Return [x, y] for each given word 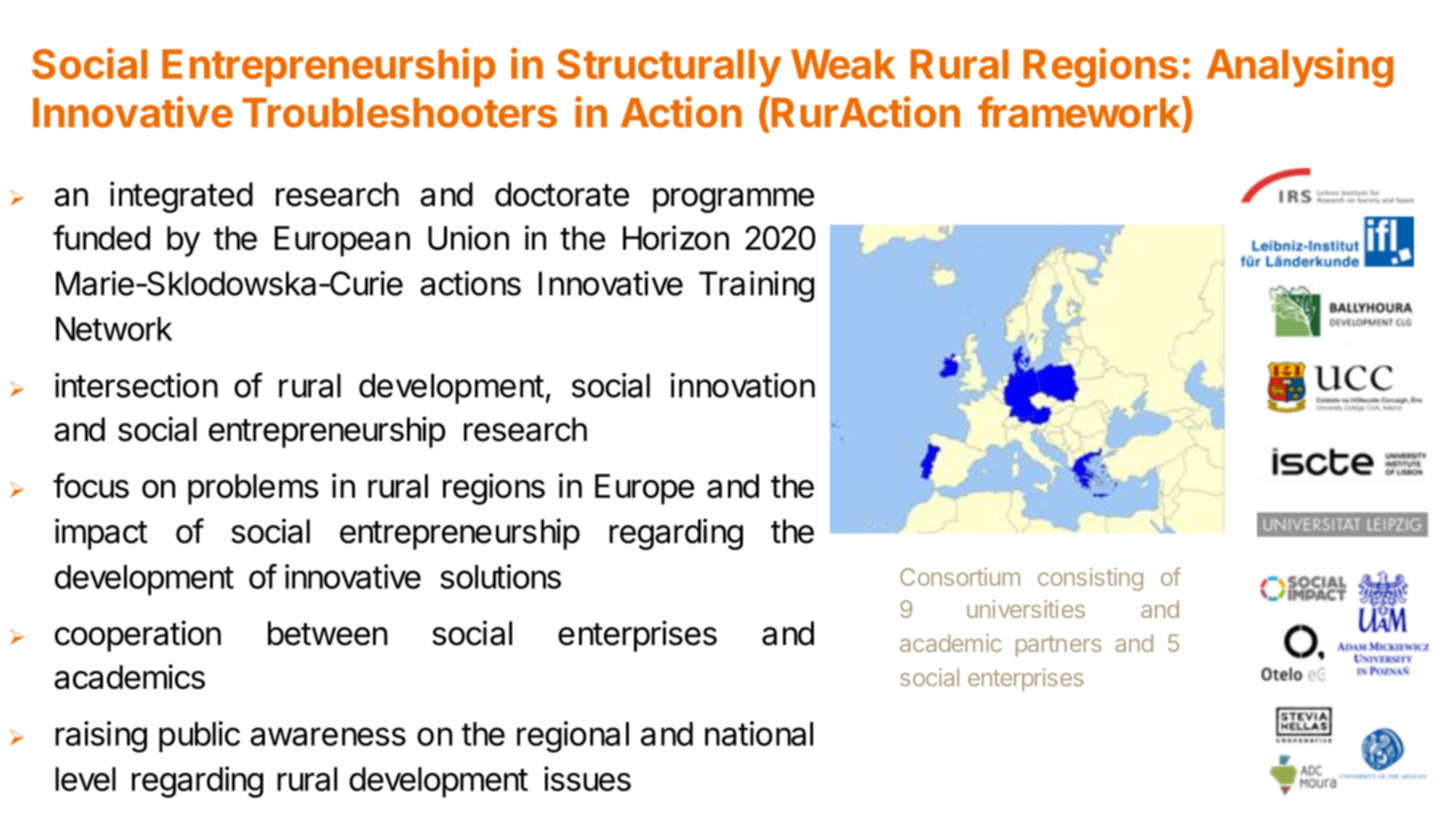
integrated [181, 197]
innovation [742, 385]
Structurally [669, 68]
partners [1059, 646]
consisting [1090, 579]
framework [1080, 112]
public [199, 736]
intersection [136, 385]
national [759, 733]
